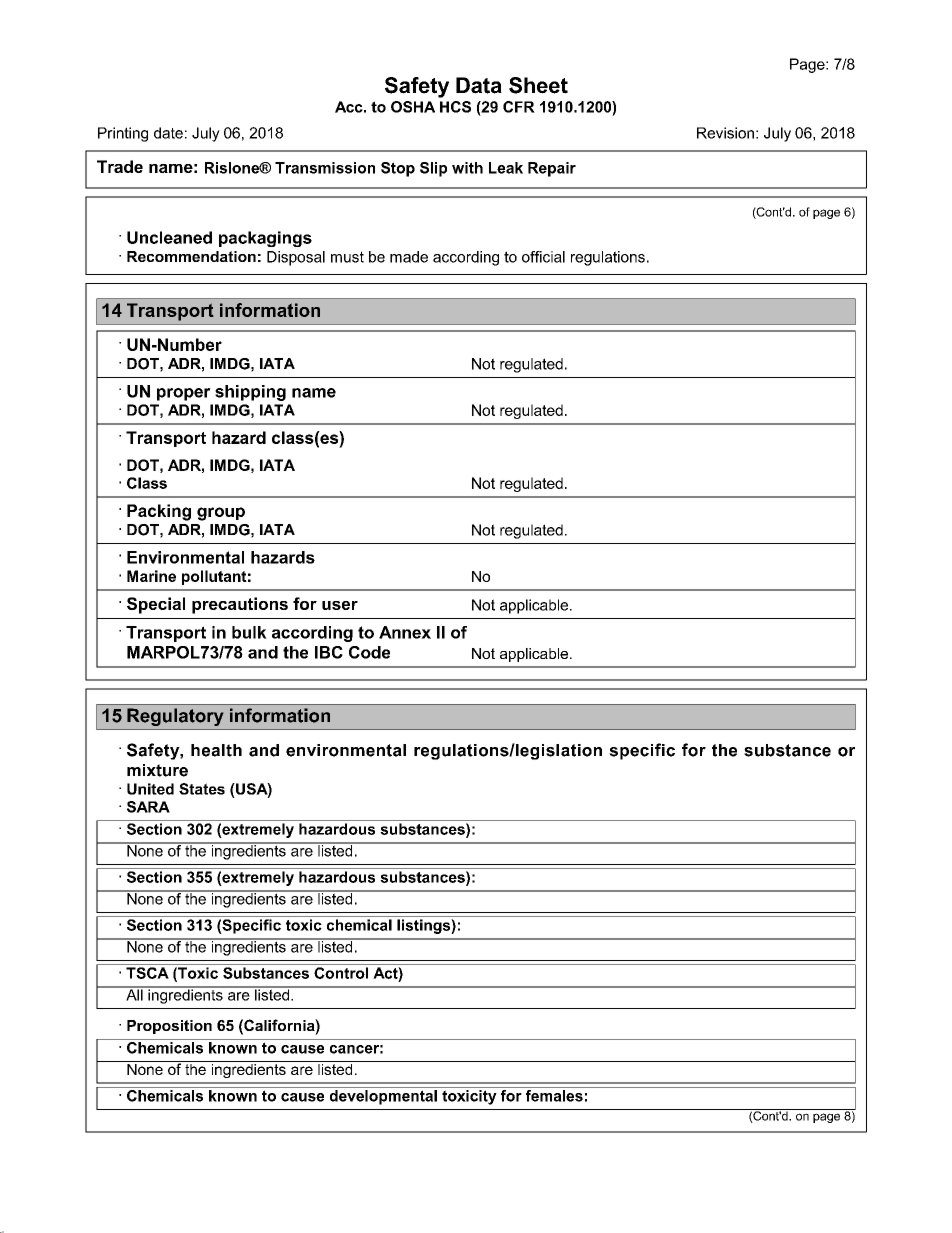 The height and width of the screenshot is (1233, 952). What do you see at coordinates (554, 1094) in the screenshot?
I see `females` at bounding box center [554, 1094].
